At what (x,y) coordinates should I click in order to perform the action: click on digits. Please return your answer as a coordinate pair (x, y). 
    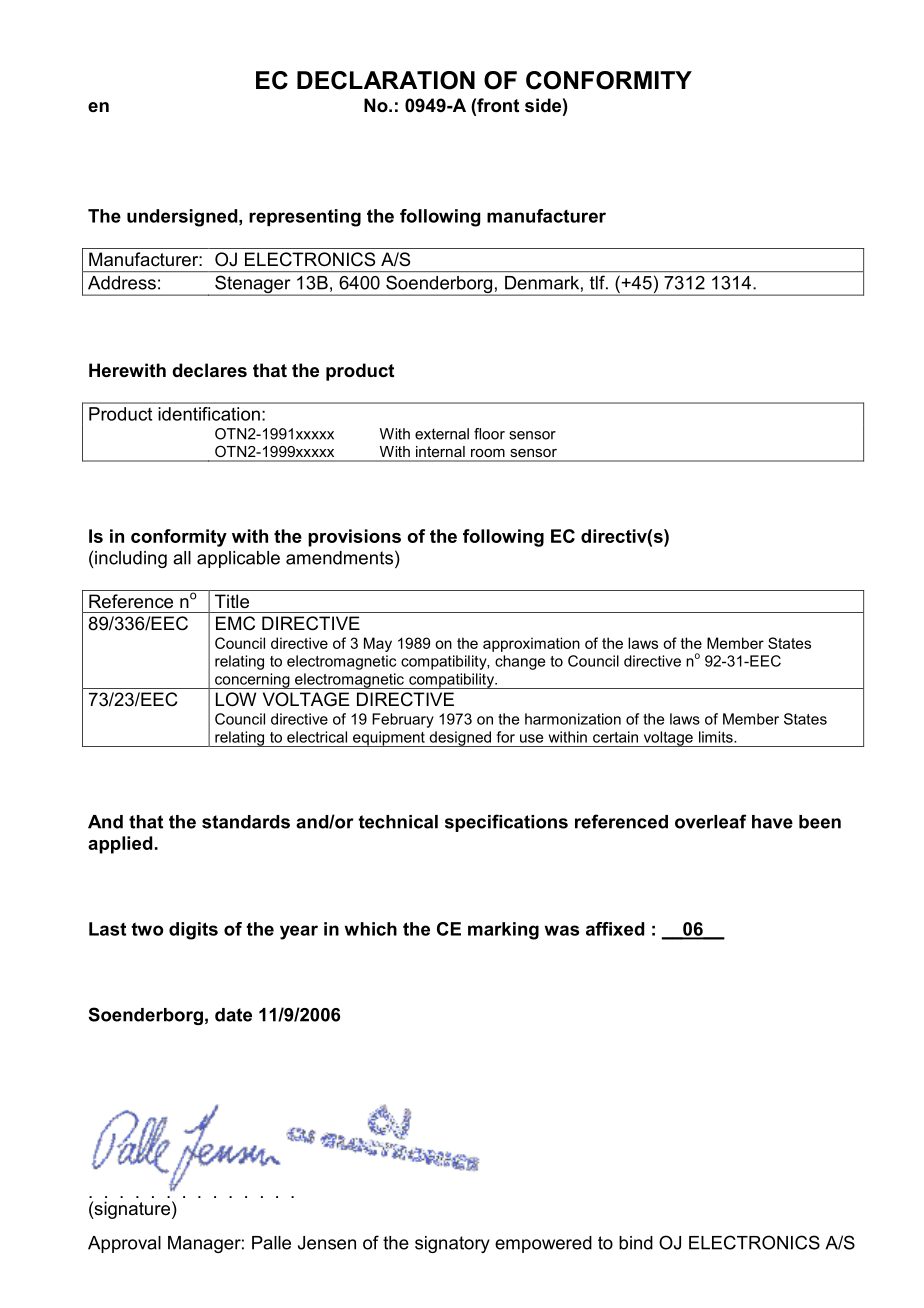
    Looking at the image, I should click on (193, 931).
